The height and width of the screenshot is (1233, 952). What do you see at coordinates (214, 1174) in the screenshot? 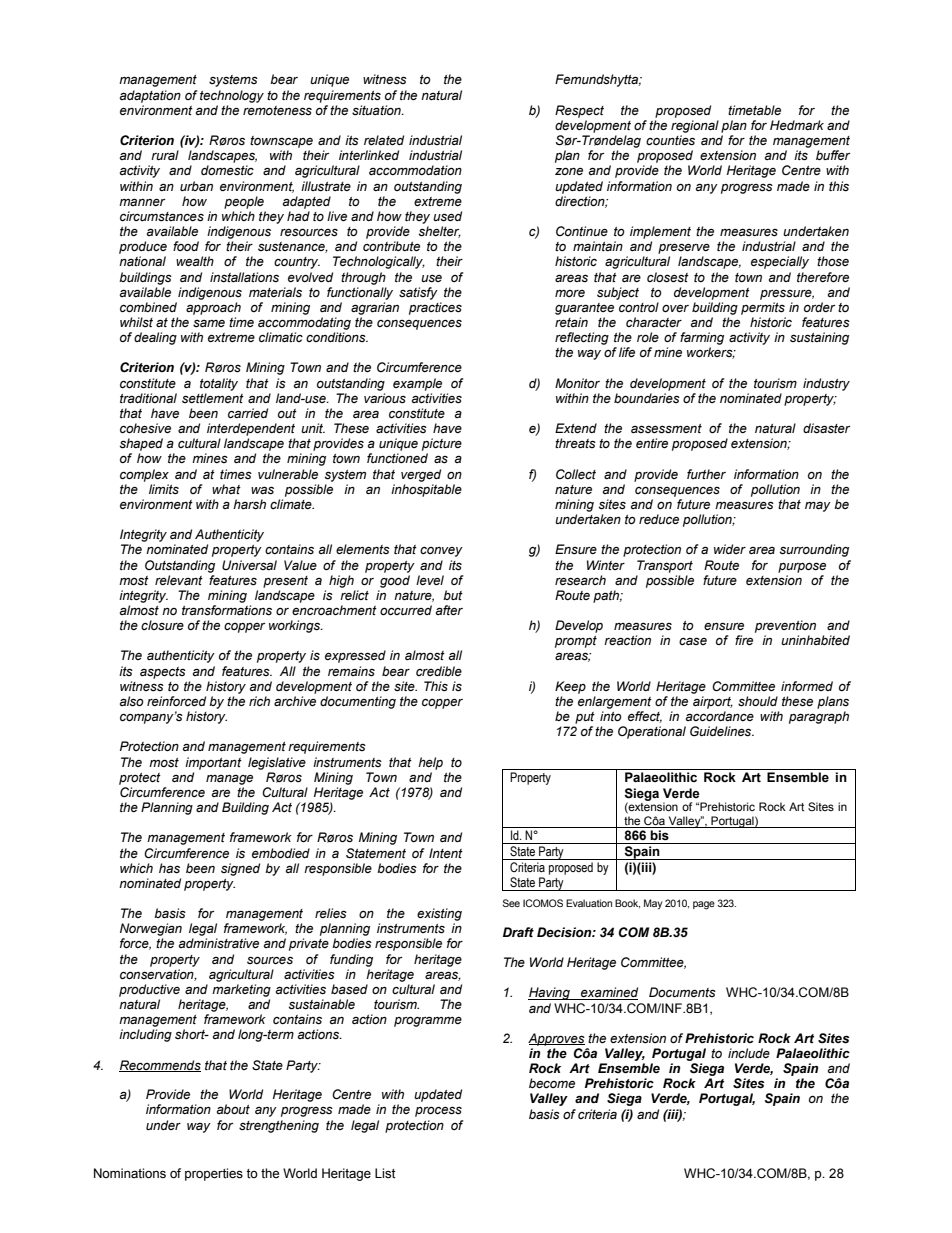
I see `properties` at bounding box center [214, 1174].
